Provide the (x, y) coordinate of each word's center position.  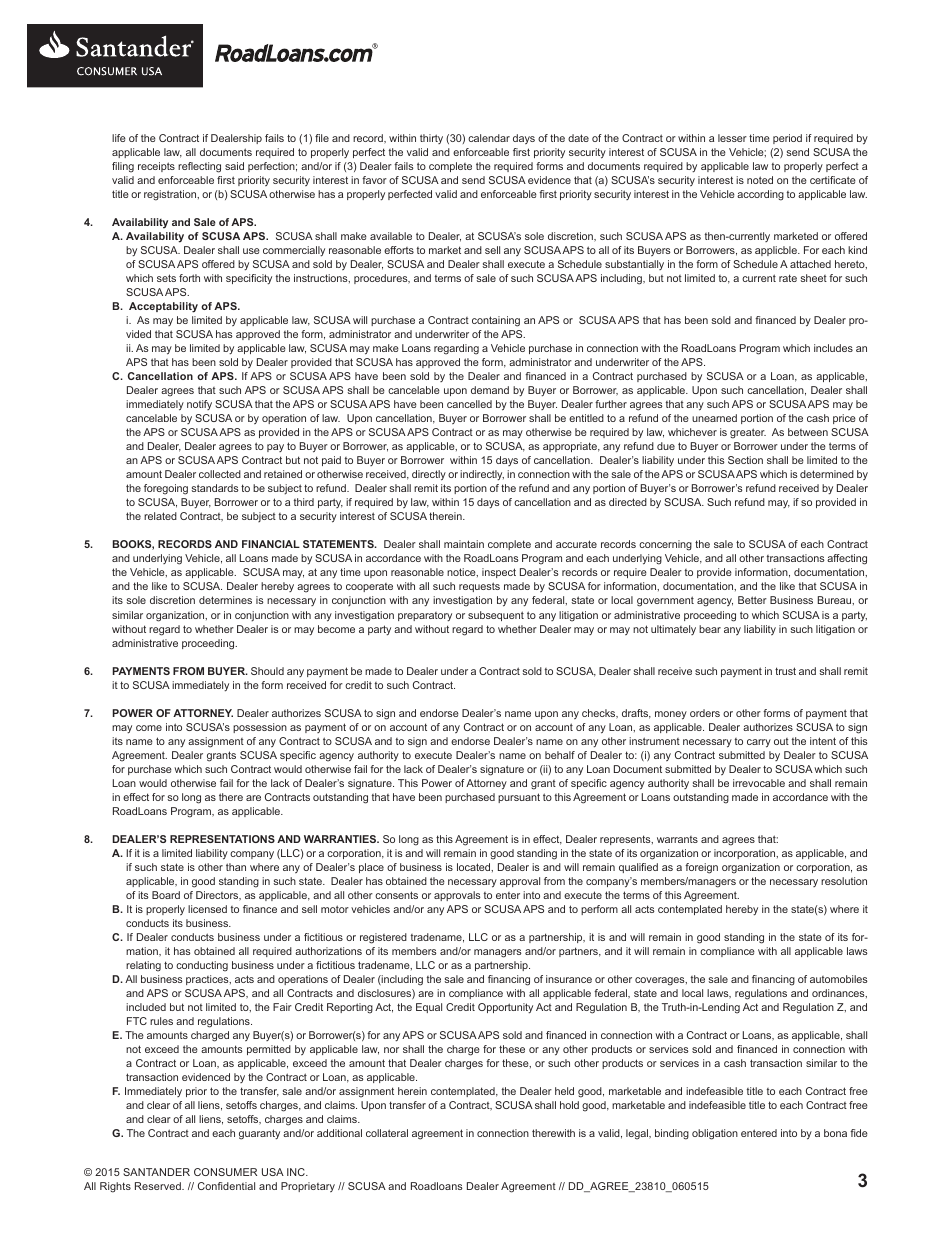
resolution (844, 881)
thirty (431, 139)
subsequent (496, 616)
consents (396, 895)
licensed (207, 909)
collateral (387, 1133)
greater (748, 433)
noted (760, 180)
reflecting (199, 167)
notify (199, 405)
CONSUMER (225, 1172)
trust (785, 671)
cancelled (469, 404)
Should (267, 671)
